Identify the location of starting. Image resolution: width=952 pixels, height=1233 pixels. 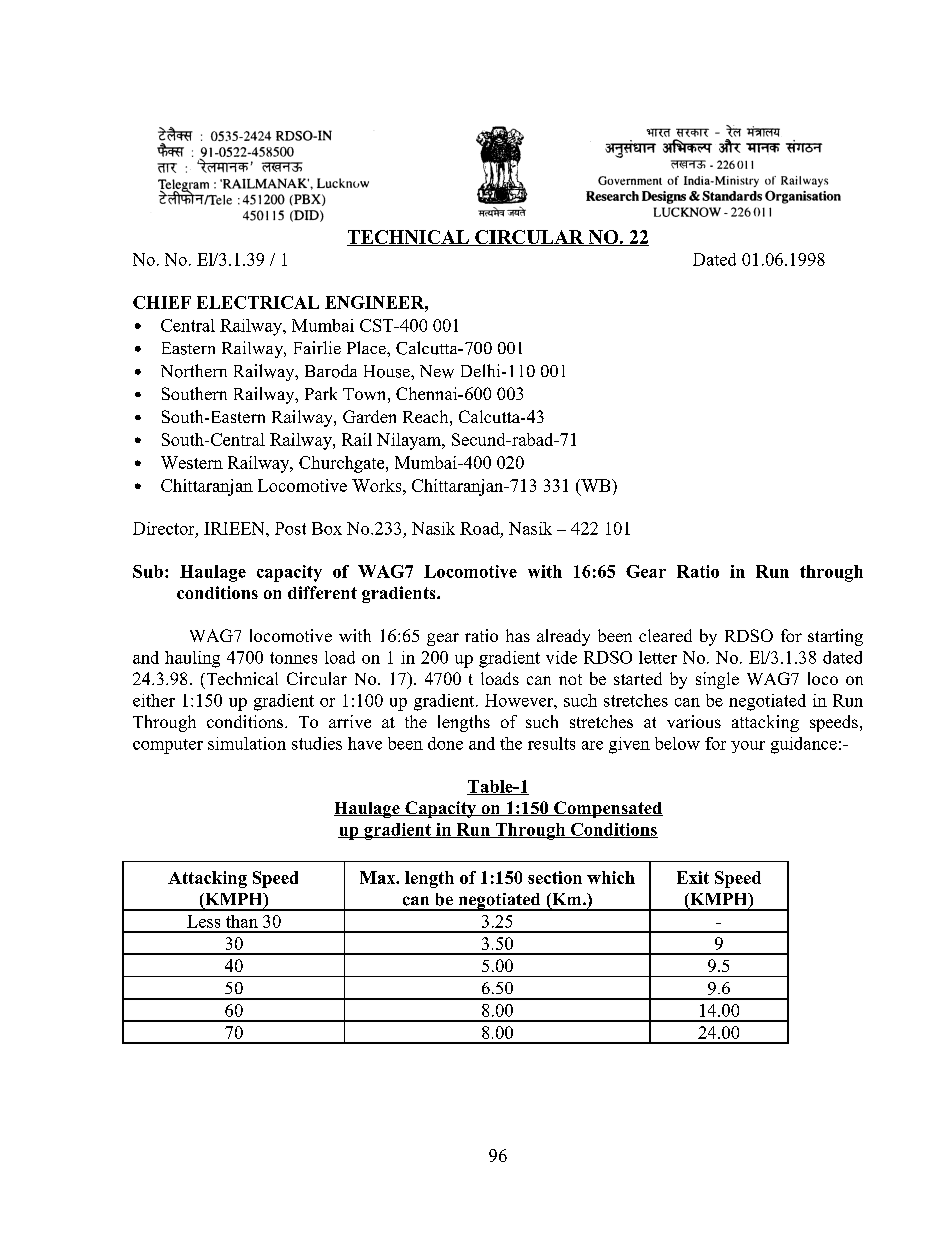
(835, 637).
